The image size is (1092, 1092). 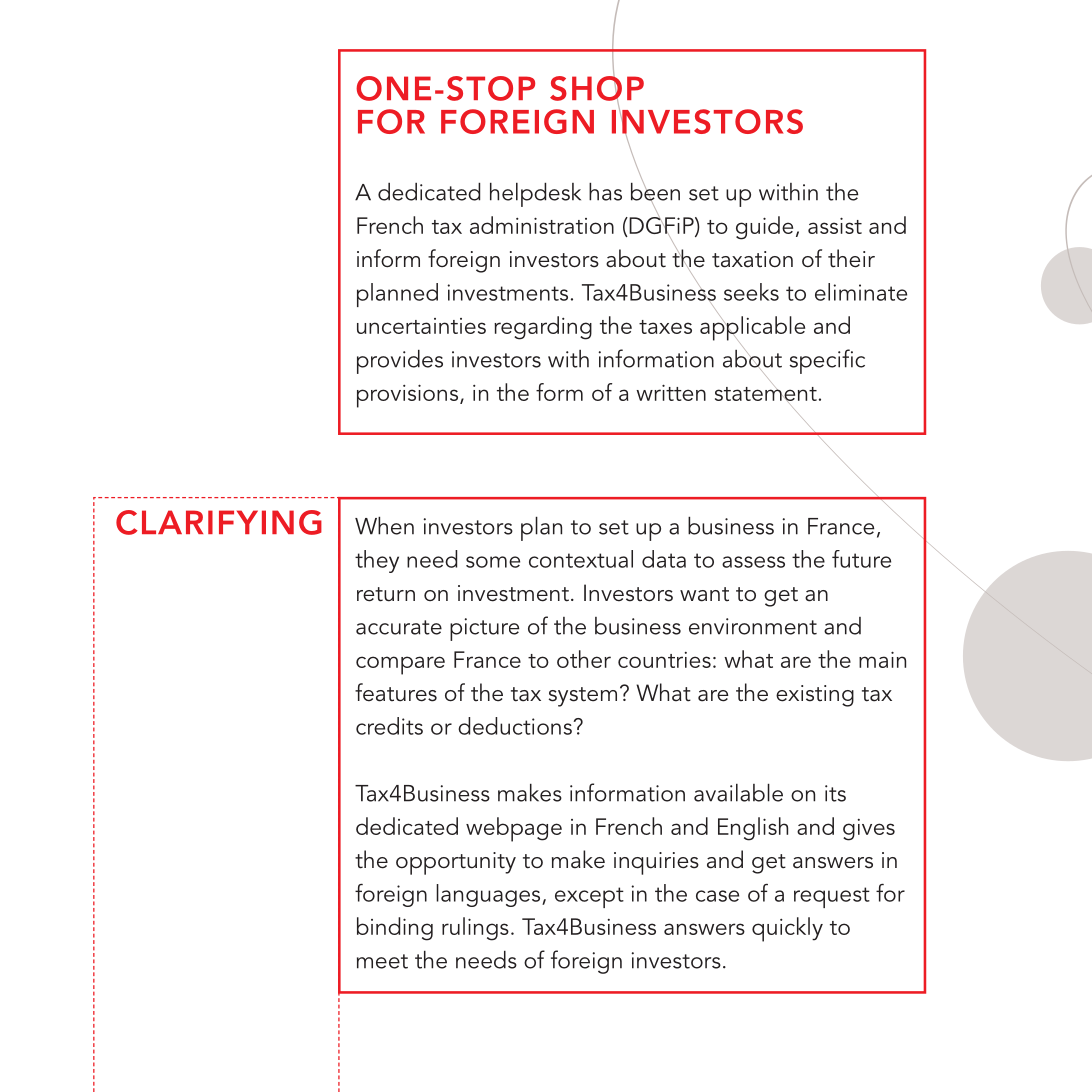 I want to click on SHOP, so click(x=597, y=87).
